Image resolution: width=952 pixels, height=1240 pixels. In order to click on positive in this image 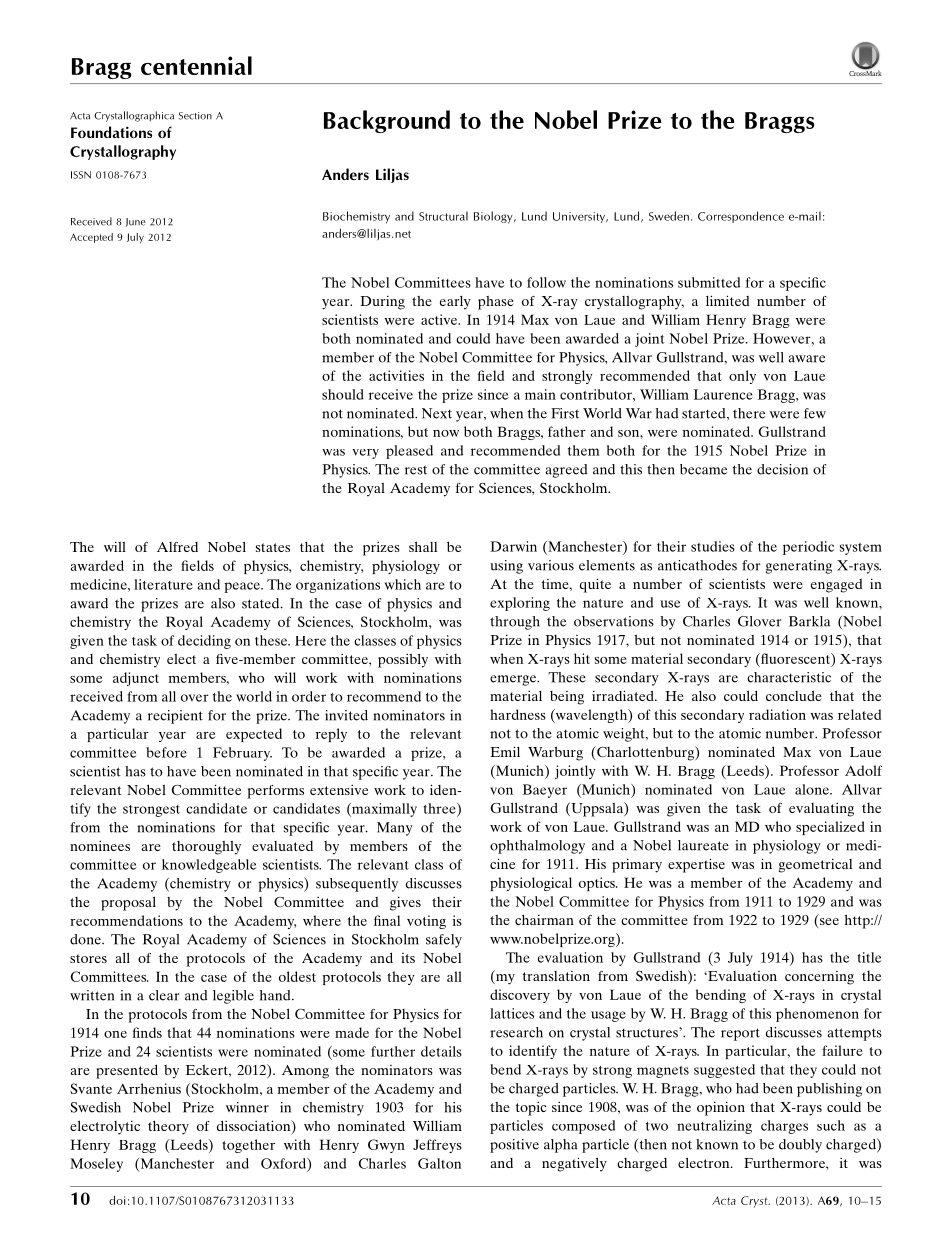, I will do `click(514, 1146)`.
